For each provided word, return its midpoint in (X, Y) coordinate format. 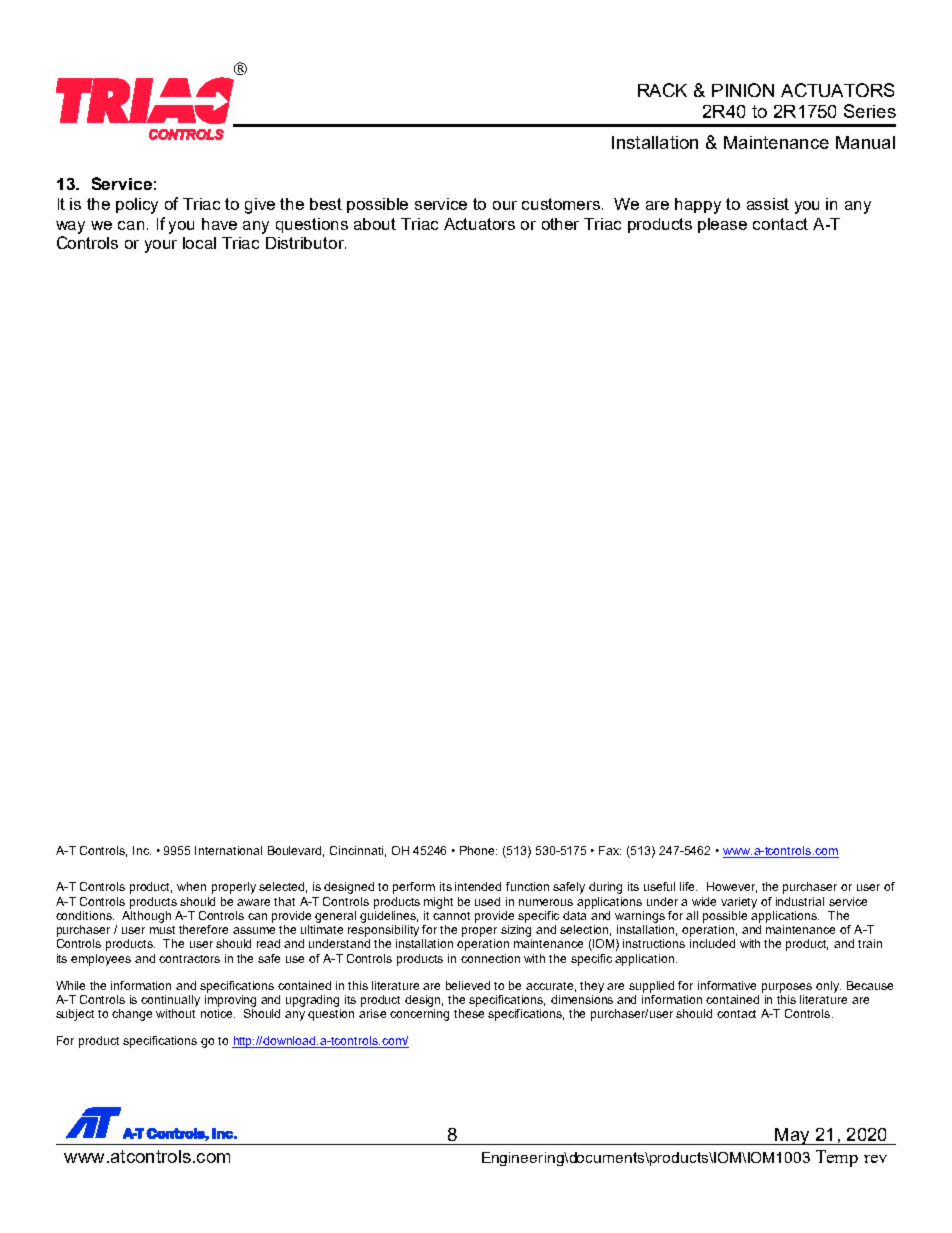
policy (137, 206)
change (132, 1015)
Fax (610, 850)
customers (562, 204)
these (469, 1013)
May (792, 1136)
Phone (478, 850)
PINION (743, 90)
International (228, 850)
